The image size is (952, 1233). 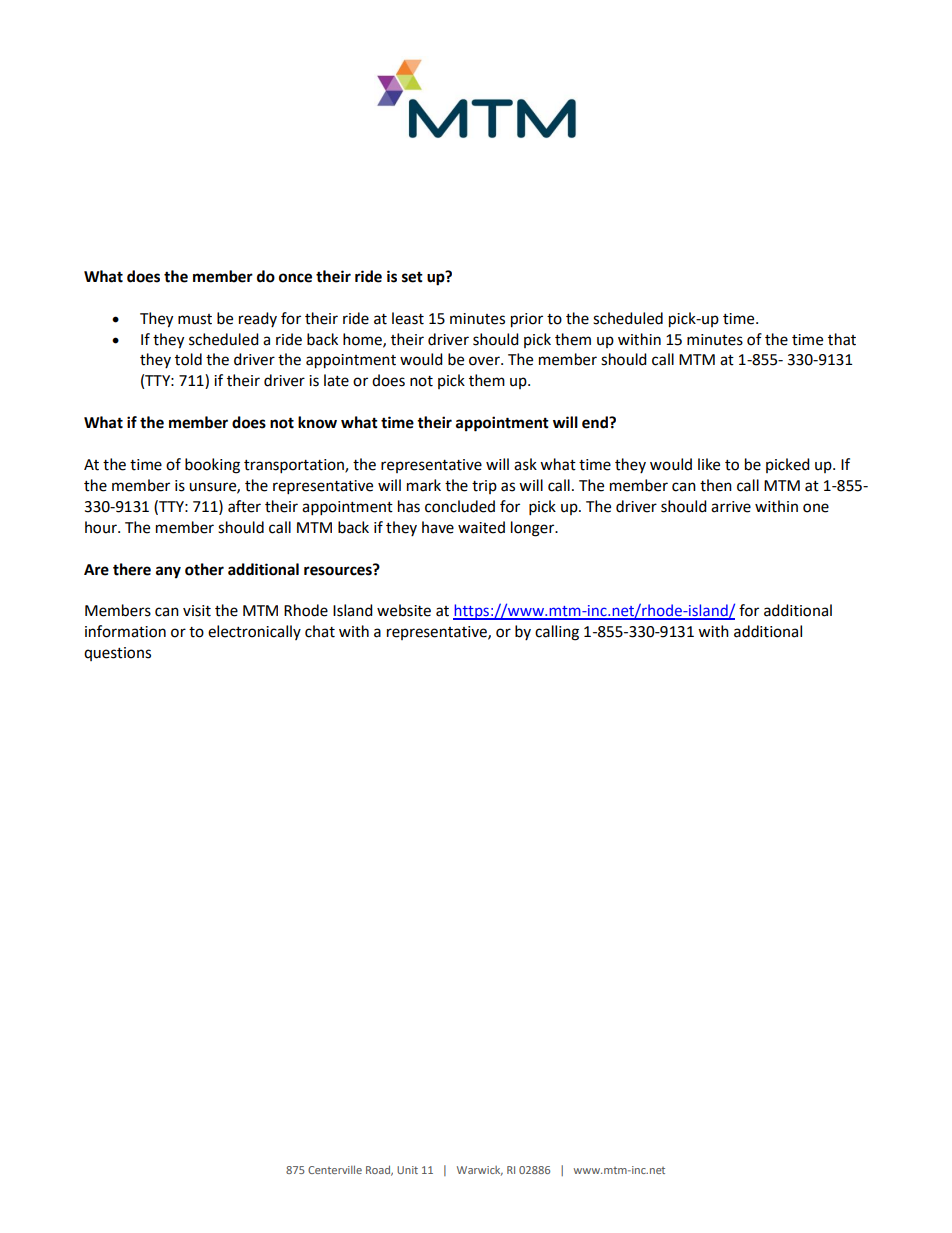 I want to click on any, so click(x=168, y=572).
